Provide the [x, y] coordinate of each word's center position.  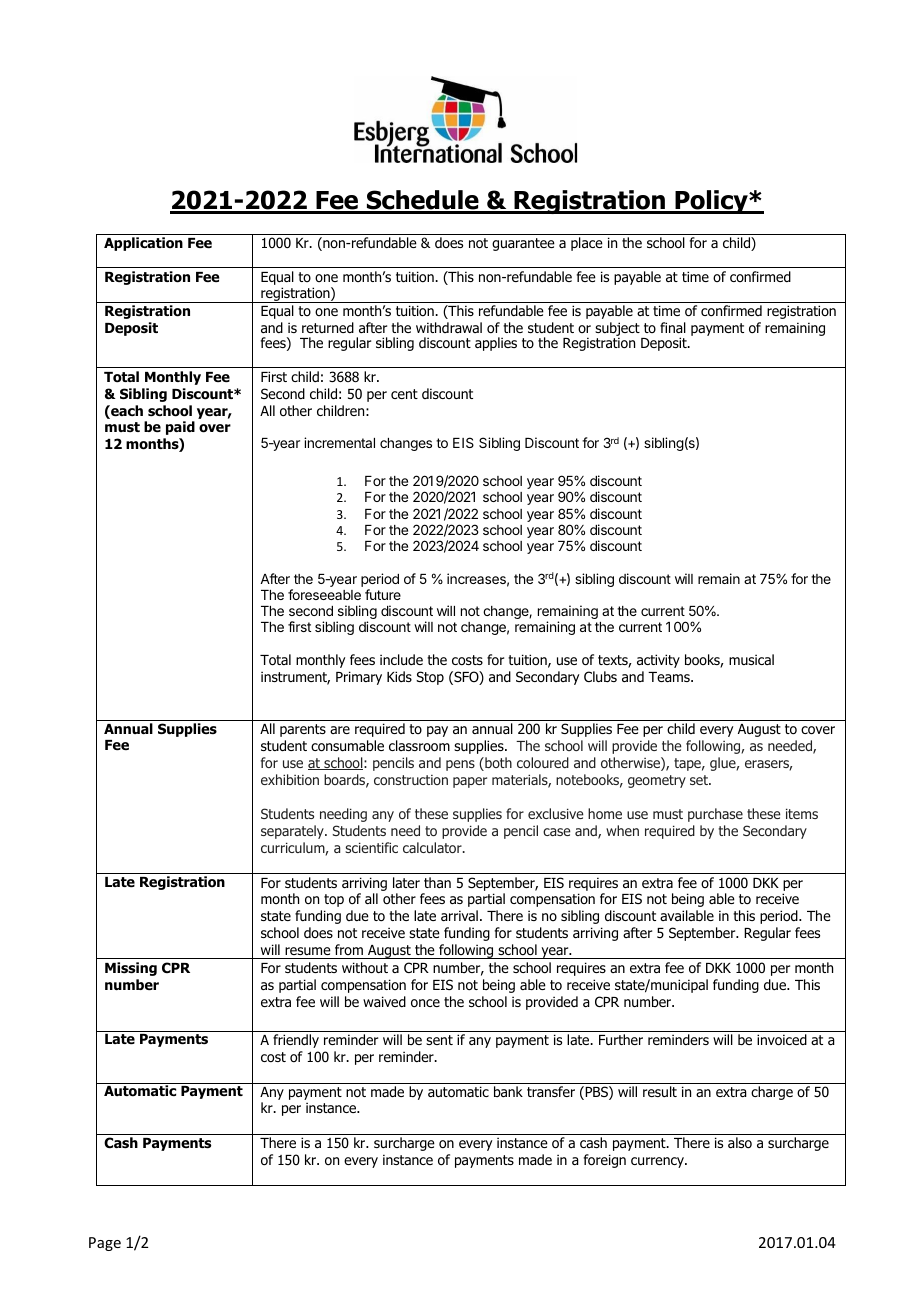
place [587, 244]
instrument [295, 678]
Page [105, 1244]
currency [658, 1162]
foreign [605, 1161]
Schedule [422, 201]
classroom [419, 746]
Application [143, 244]
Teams [670, 677]
